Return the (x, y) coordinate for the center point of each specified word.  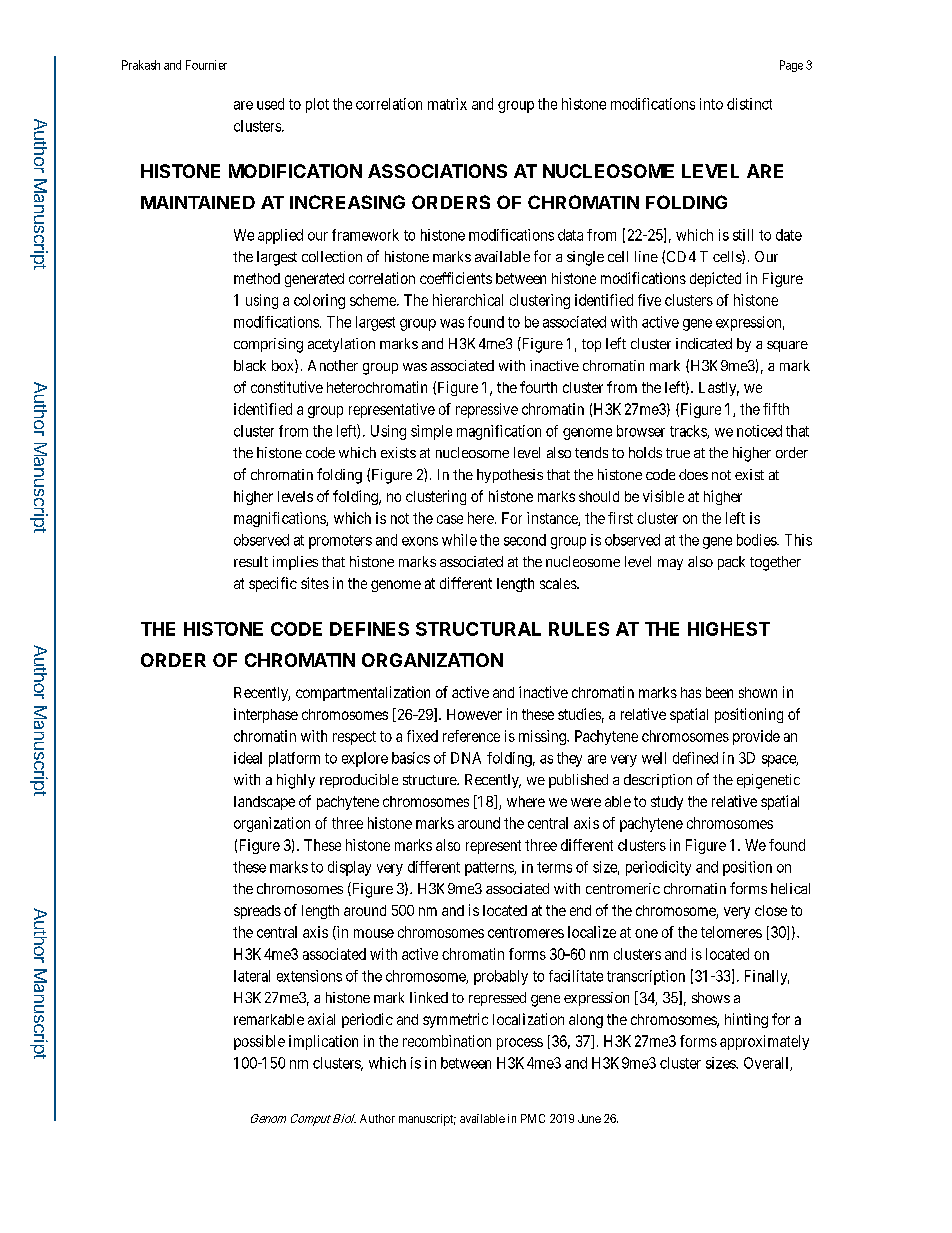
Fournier (206, 65)
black (250, 365)
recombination (447, 1041)
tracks (689, 432)
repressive (487, 410)
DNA (466, 758)
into (711, 104)
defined (695, 758)
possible (259, 1042)
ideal (248, 758)
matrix (447, 104)
